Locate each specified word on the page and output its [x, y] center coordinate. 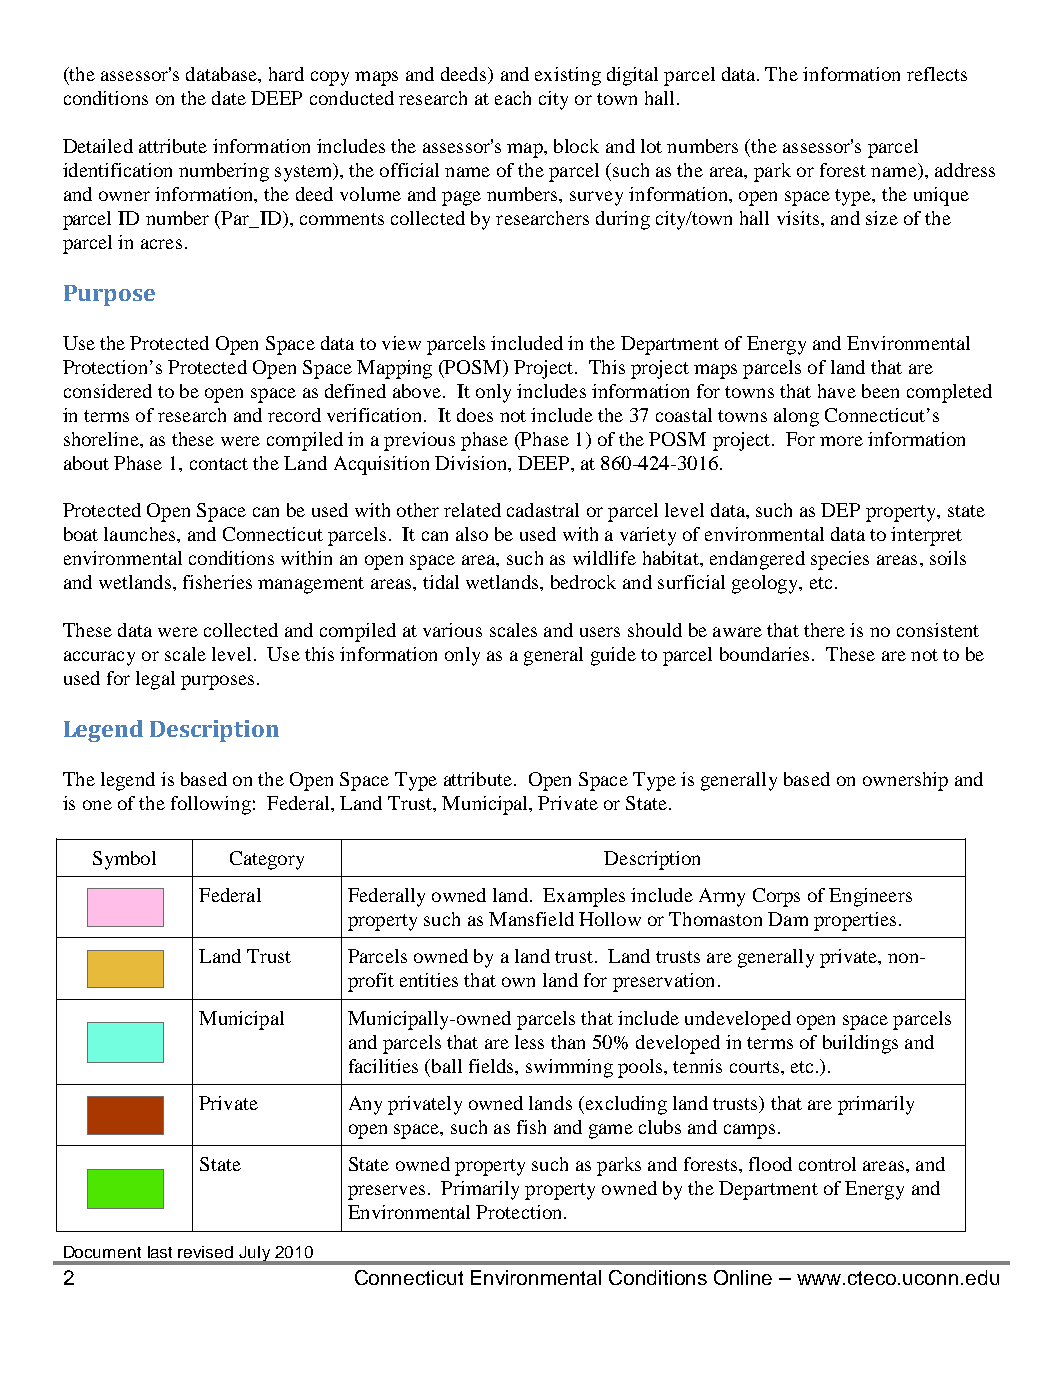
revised [205, 1252]
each [513, 98]
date [229, 98]
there [824, 630]
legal [155, 680]
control [827, 1164]
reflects [937, 74]
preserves [386, 1192]
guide [613, 656]
